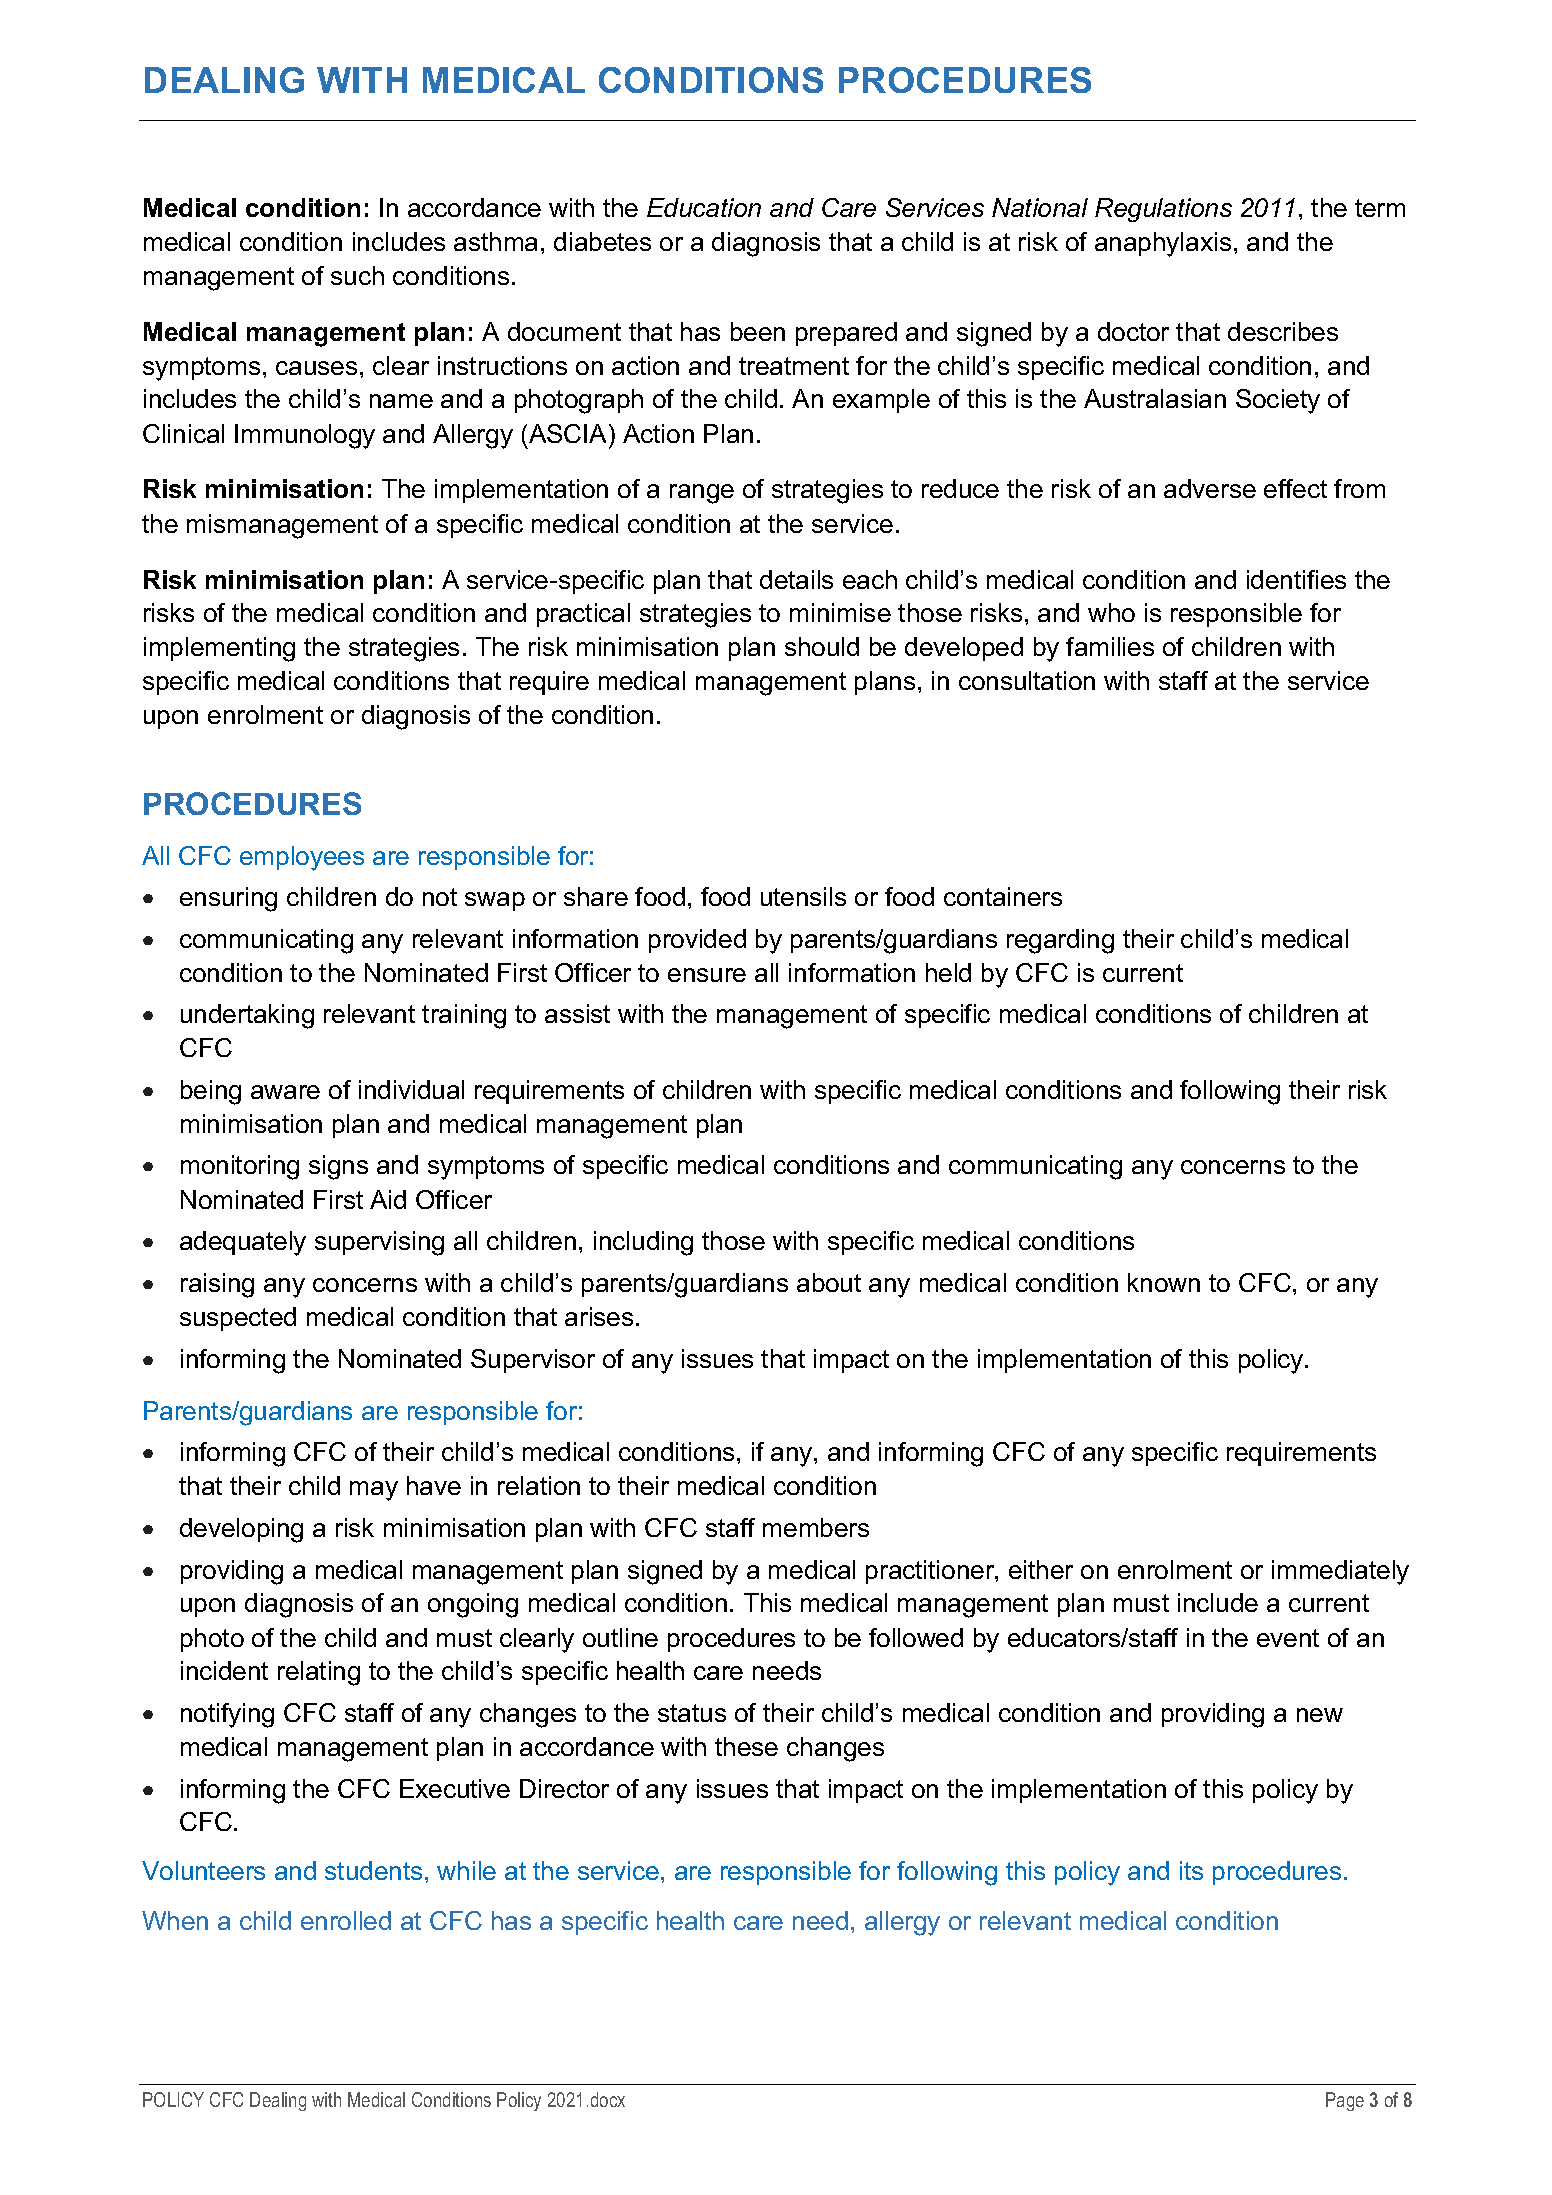  What do you see at coordinates (758, 331) in the document?
I see `been` at bounding box center [758, 331].
